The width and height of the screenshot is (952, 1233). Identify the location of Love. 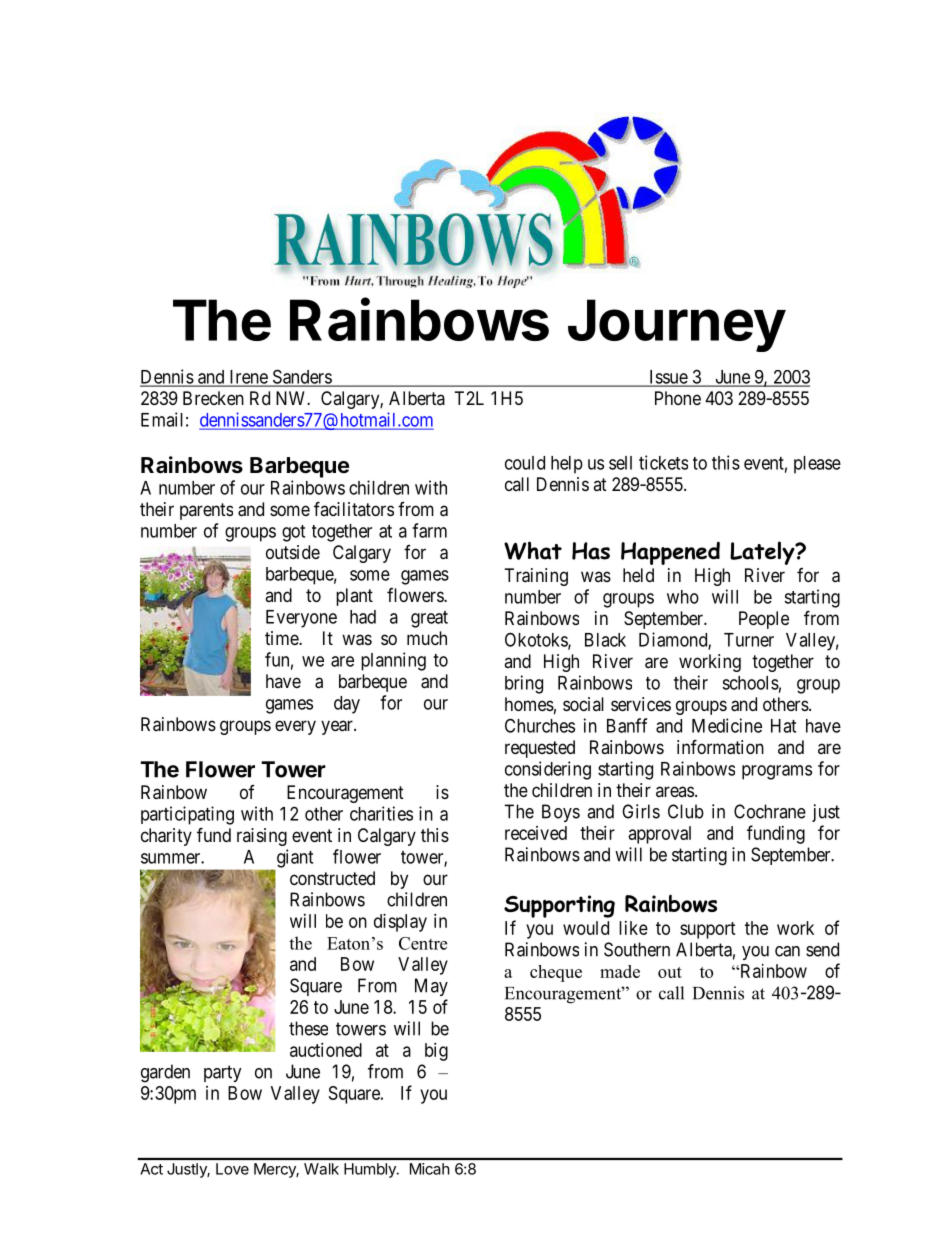
(232, 1169).
